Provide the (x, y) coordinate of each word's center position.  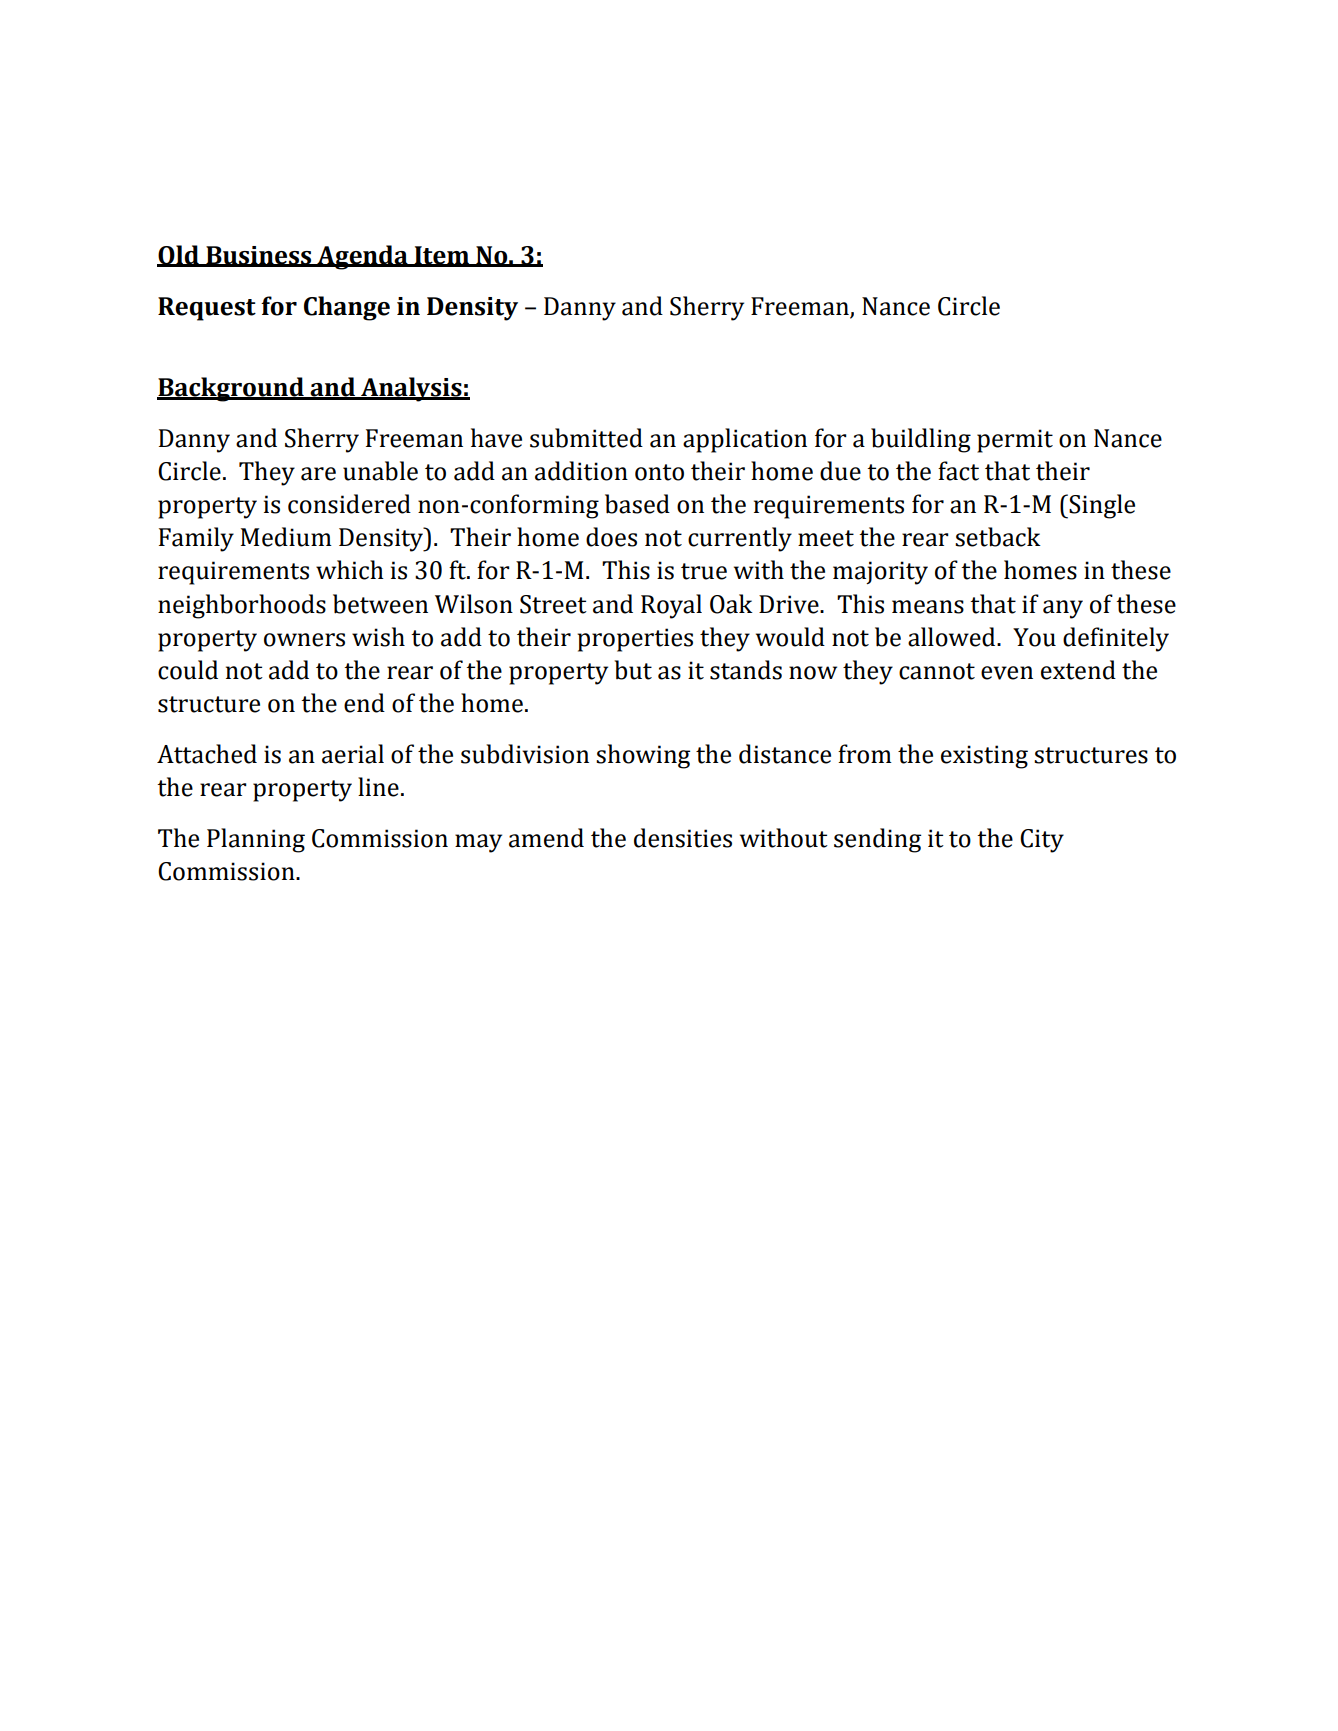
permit (1015, 441)
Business (259, 256)
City (1042, 841)
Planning (256, 840)
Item (442, 256)
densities (683, 838)
